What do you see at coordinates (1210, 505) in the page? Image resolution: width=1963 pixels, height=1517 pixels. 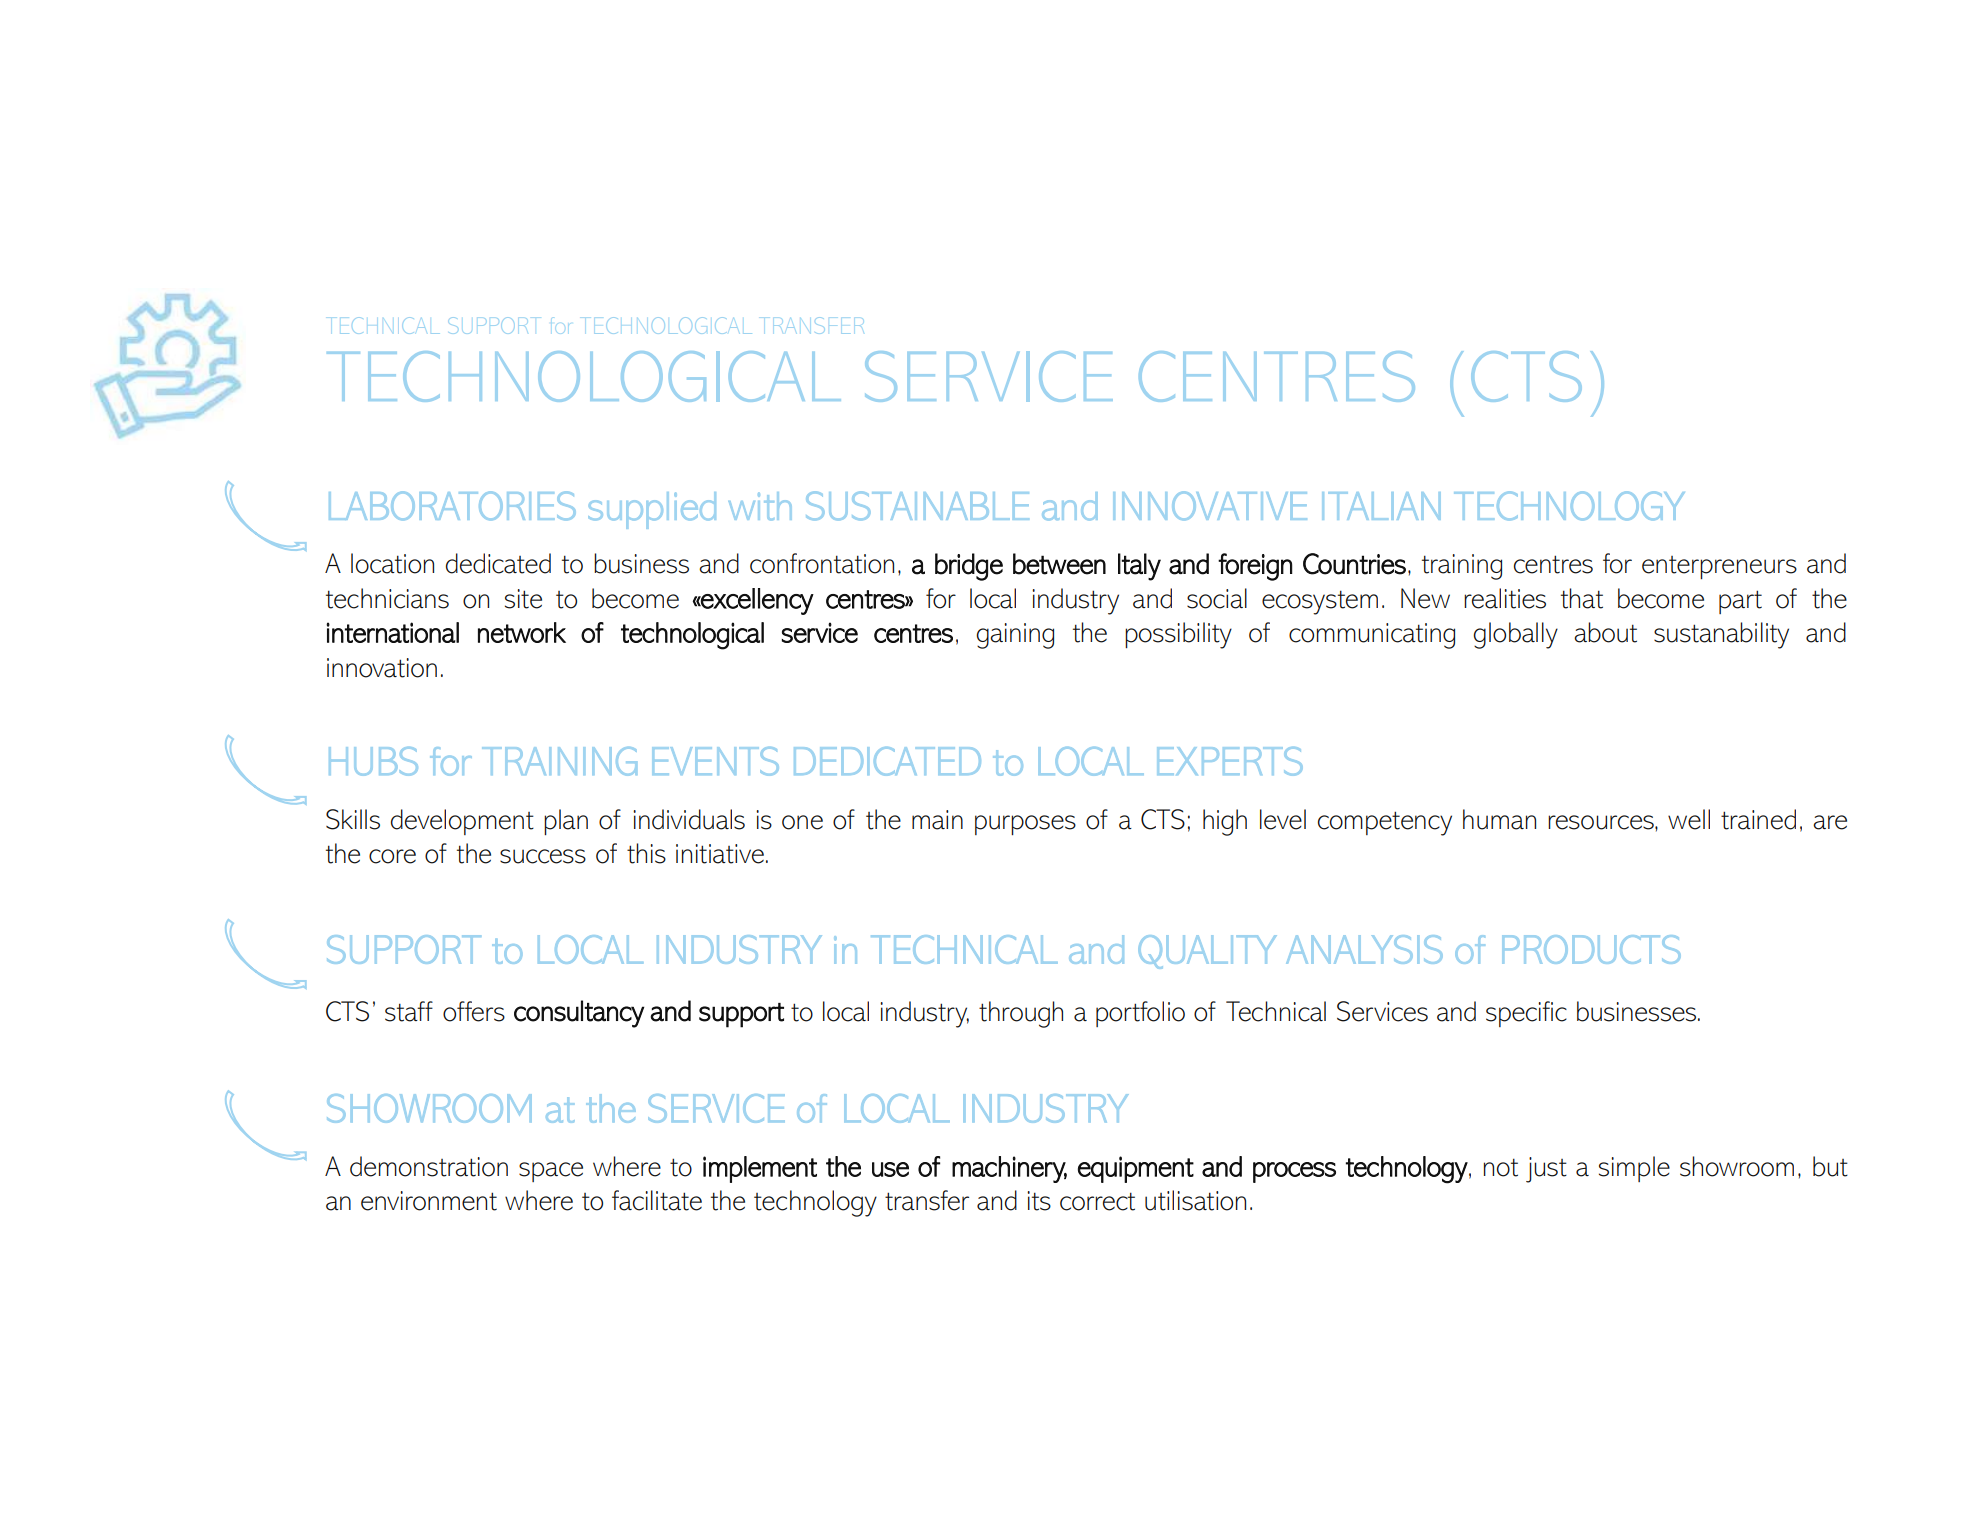 I see `INNOVATIVE` at bounding box center [1210, 505].
